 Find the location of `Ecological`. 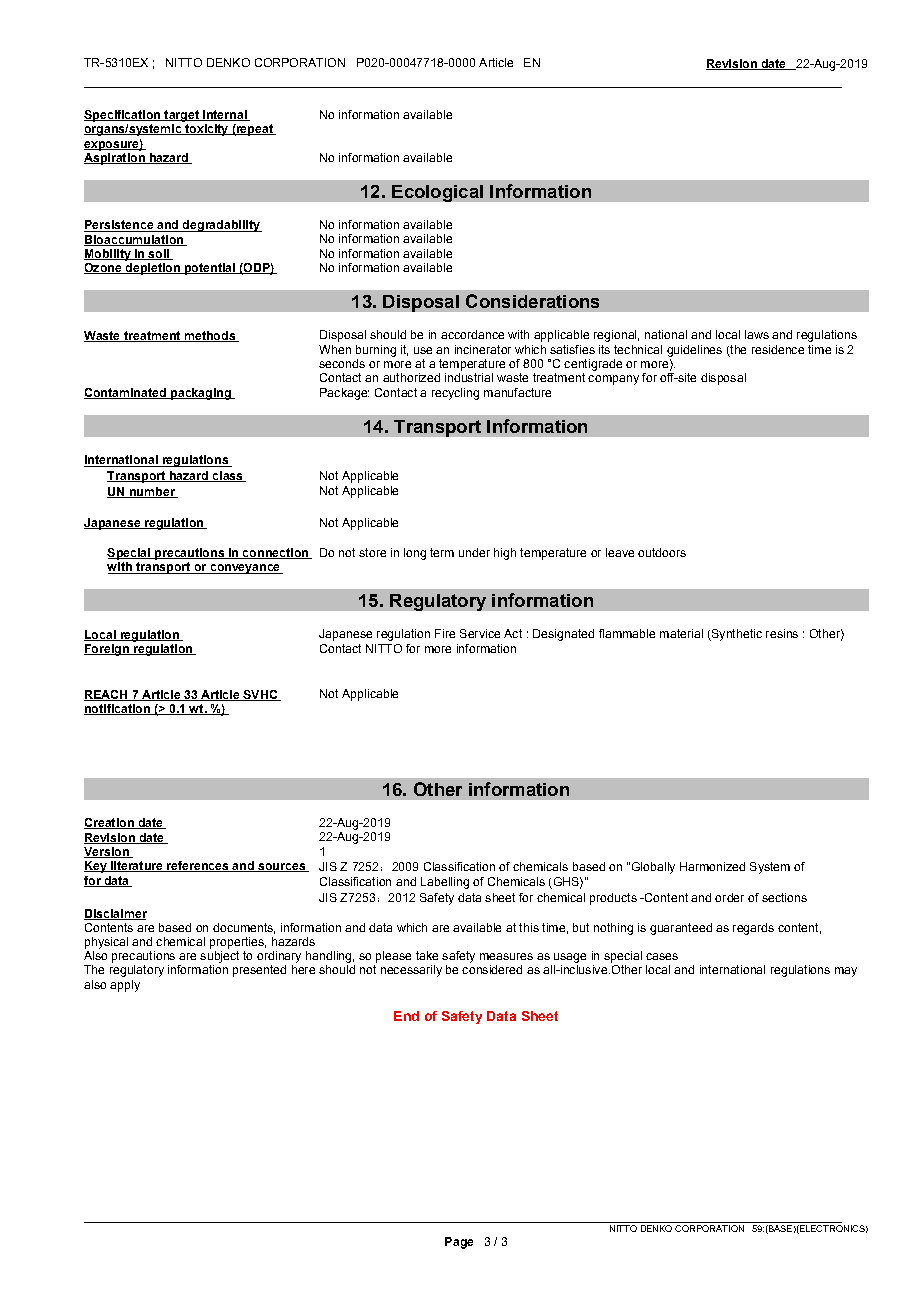

Ecological is located at coordinates (437, 193).
